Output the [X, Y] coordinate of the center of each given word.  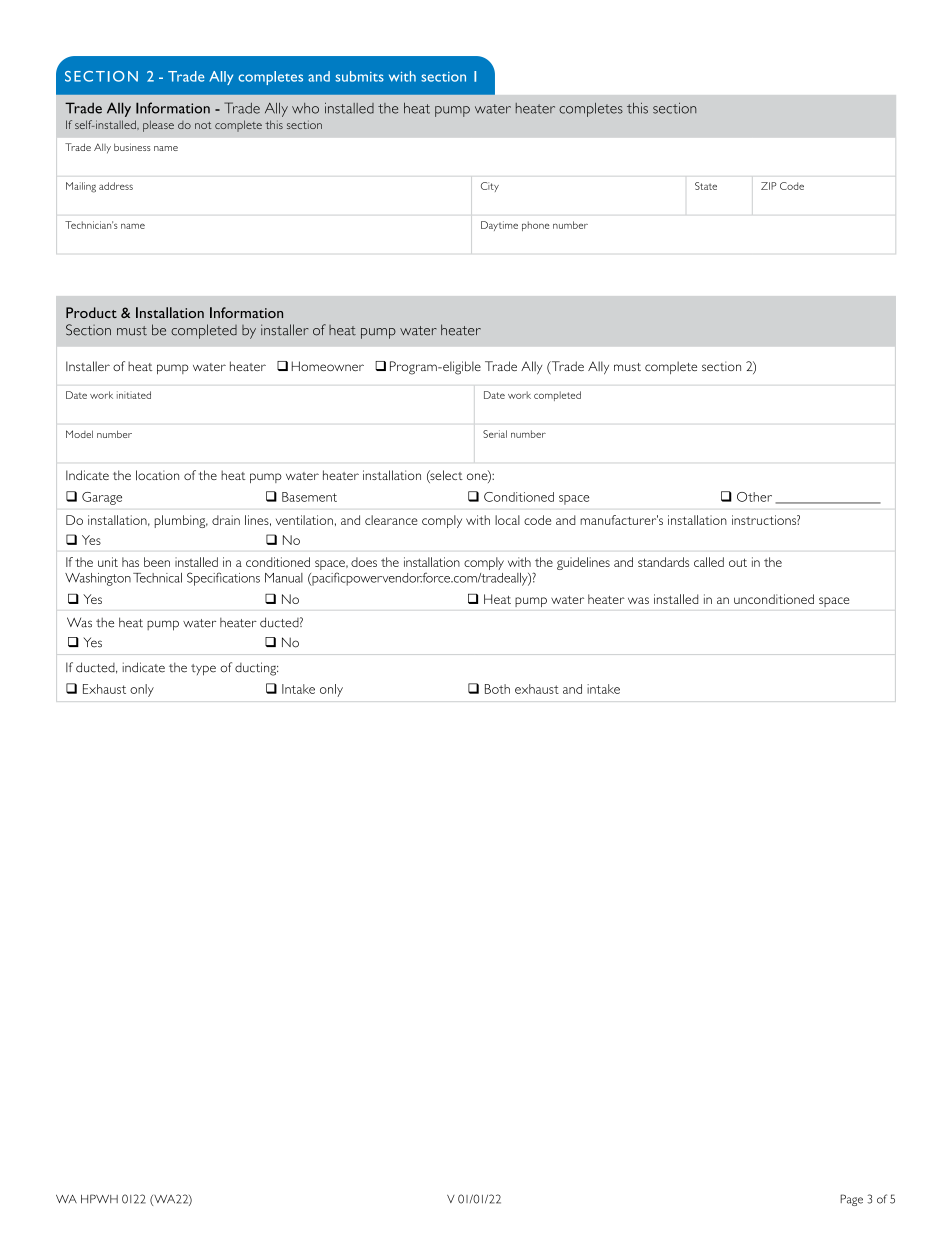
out [738, 562]
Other [754, 497]
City [490, 187]
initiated [134, 395]
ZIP [769, 186]
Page [851, 1200]
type [203, 670]
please [158, 126]
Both [497, 689]
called [709, 562]
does [364, 562]
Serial [495, 434]
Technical [157, 578]
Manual [284, 578]
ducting [256, 669]
